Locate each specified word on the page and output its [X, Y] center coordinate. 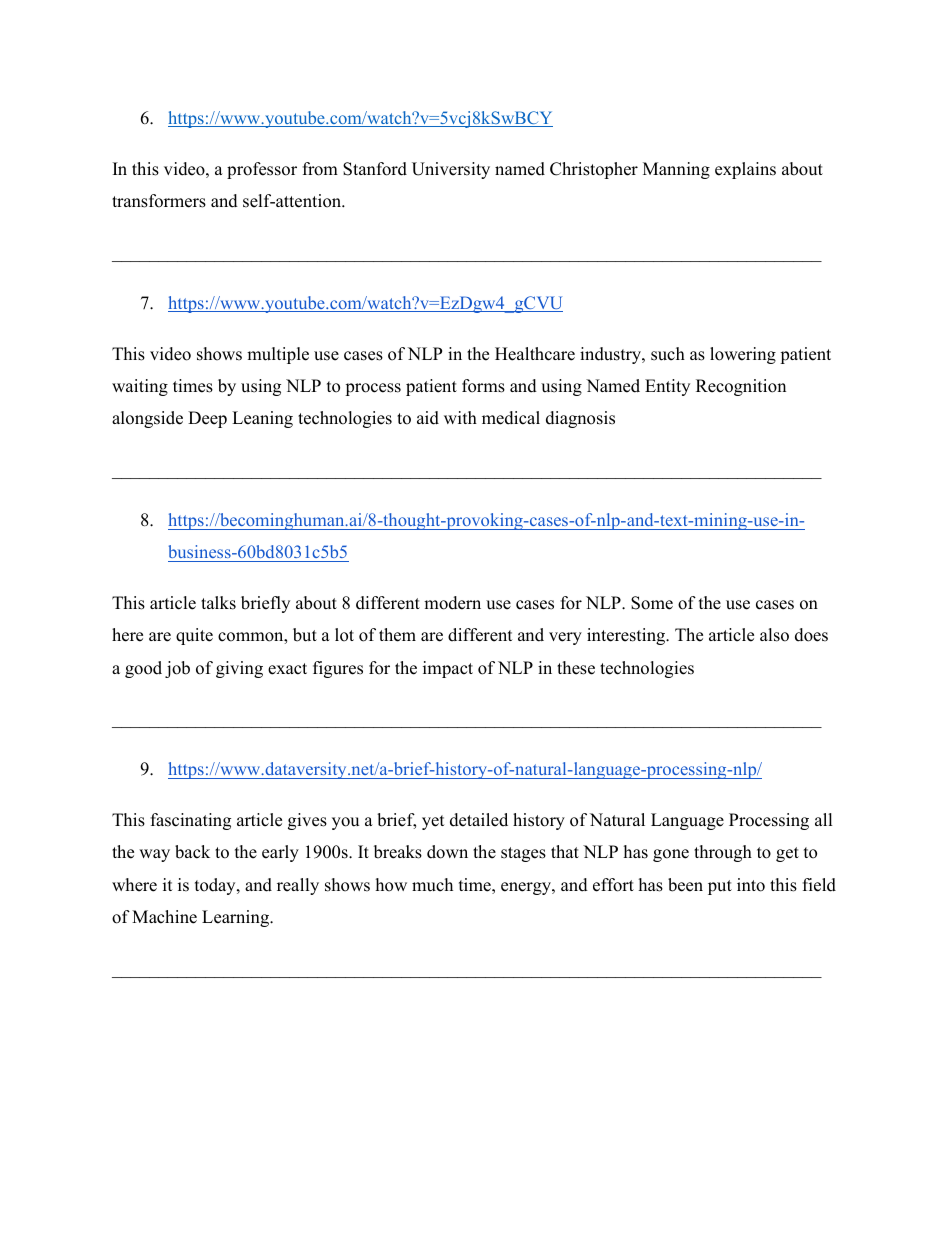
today [216, 886]
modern [452, 603]
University [451, 170]
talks [218, 603]
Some [652, 603]
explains [745, 170]
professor [262, 170]
